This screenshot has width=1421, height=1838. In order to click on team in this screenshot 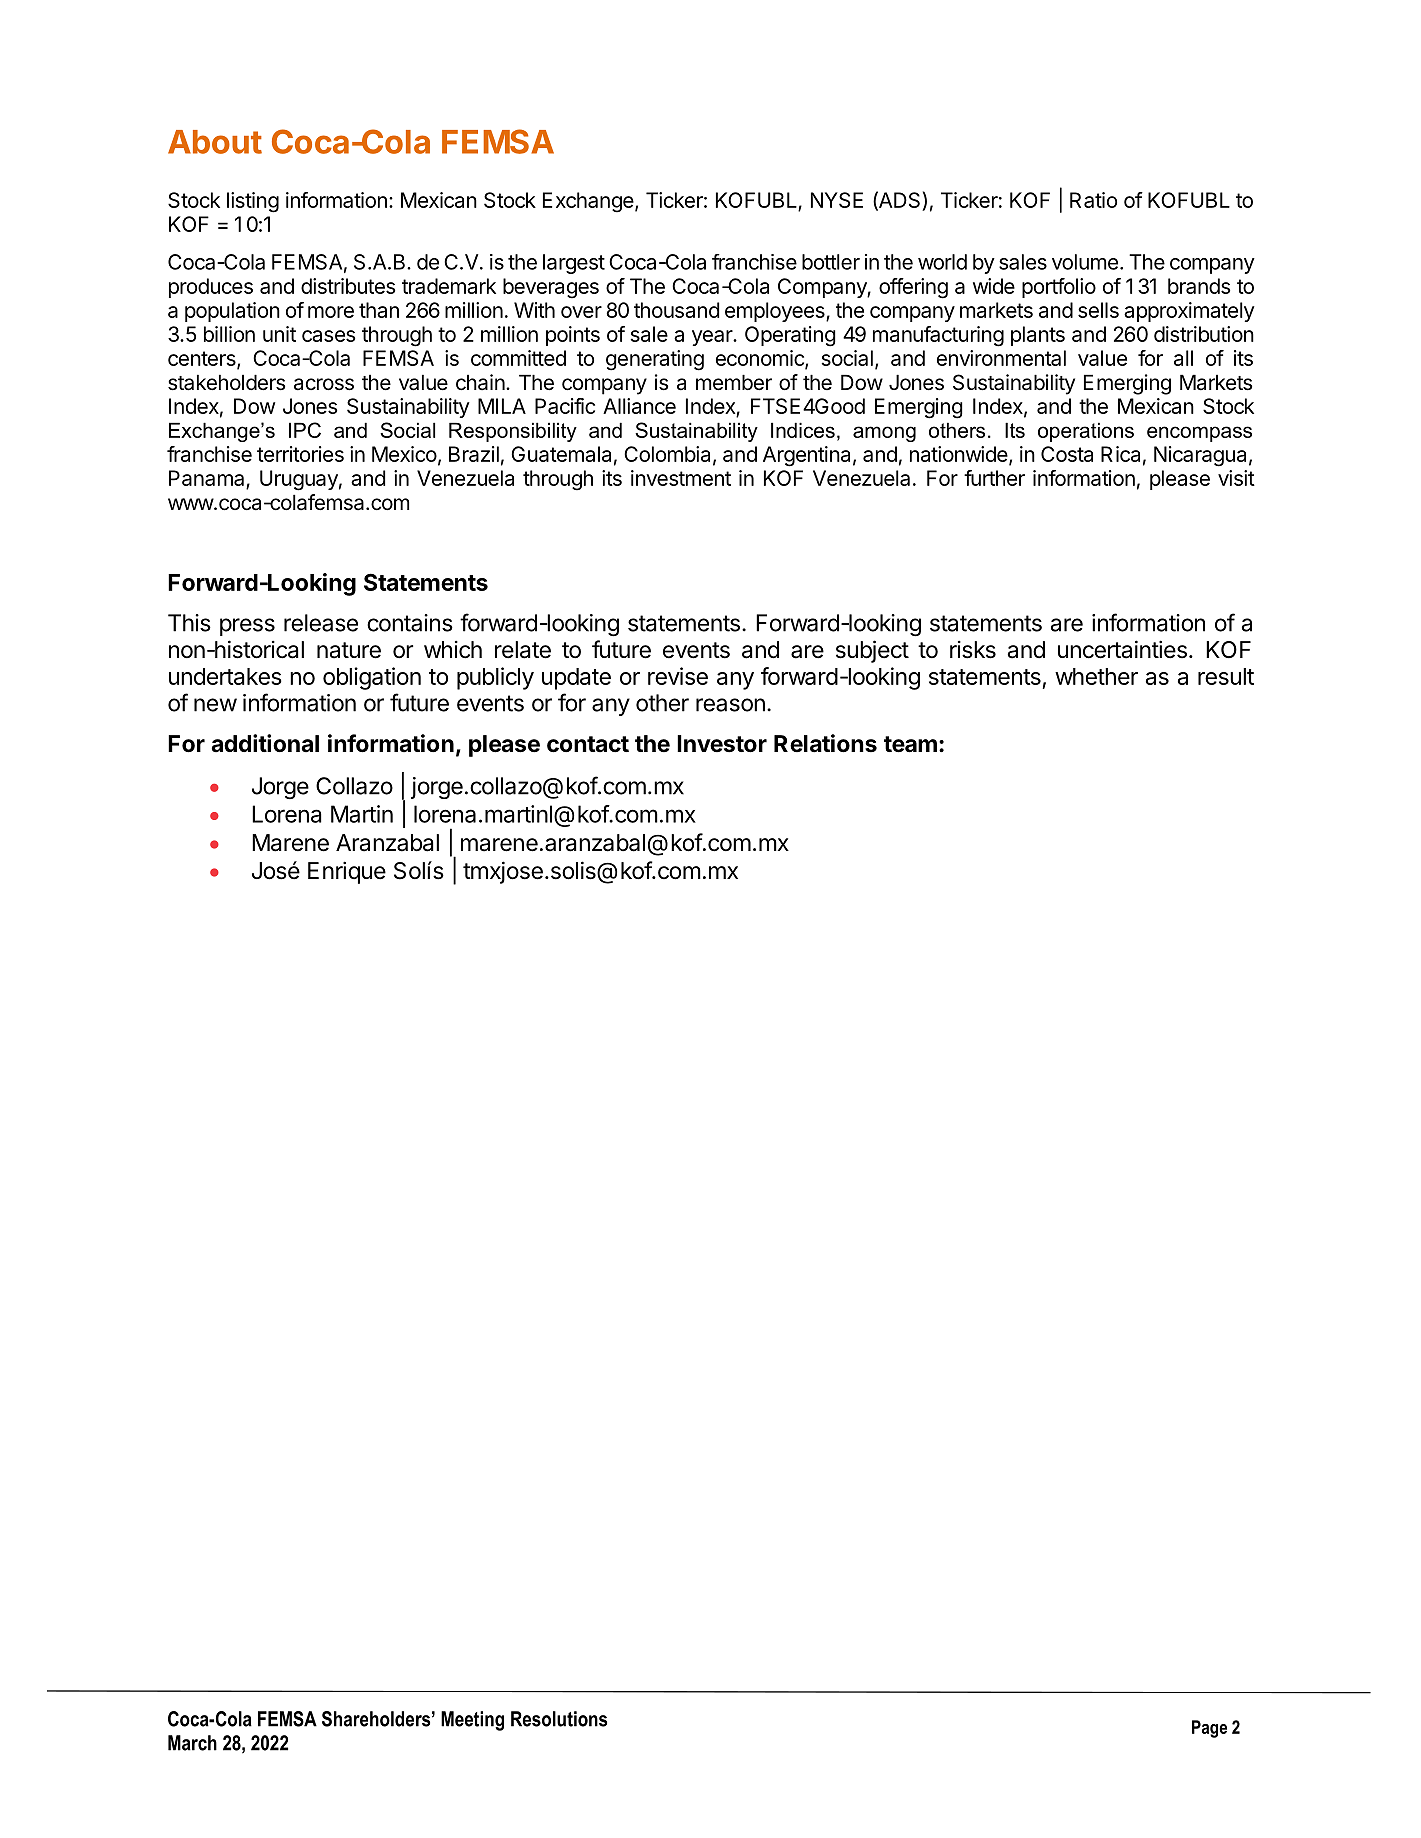, I will do `click(910, 744)`.
